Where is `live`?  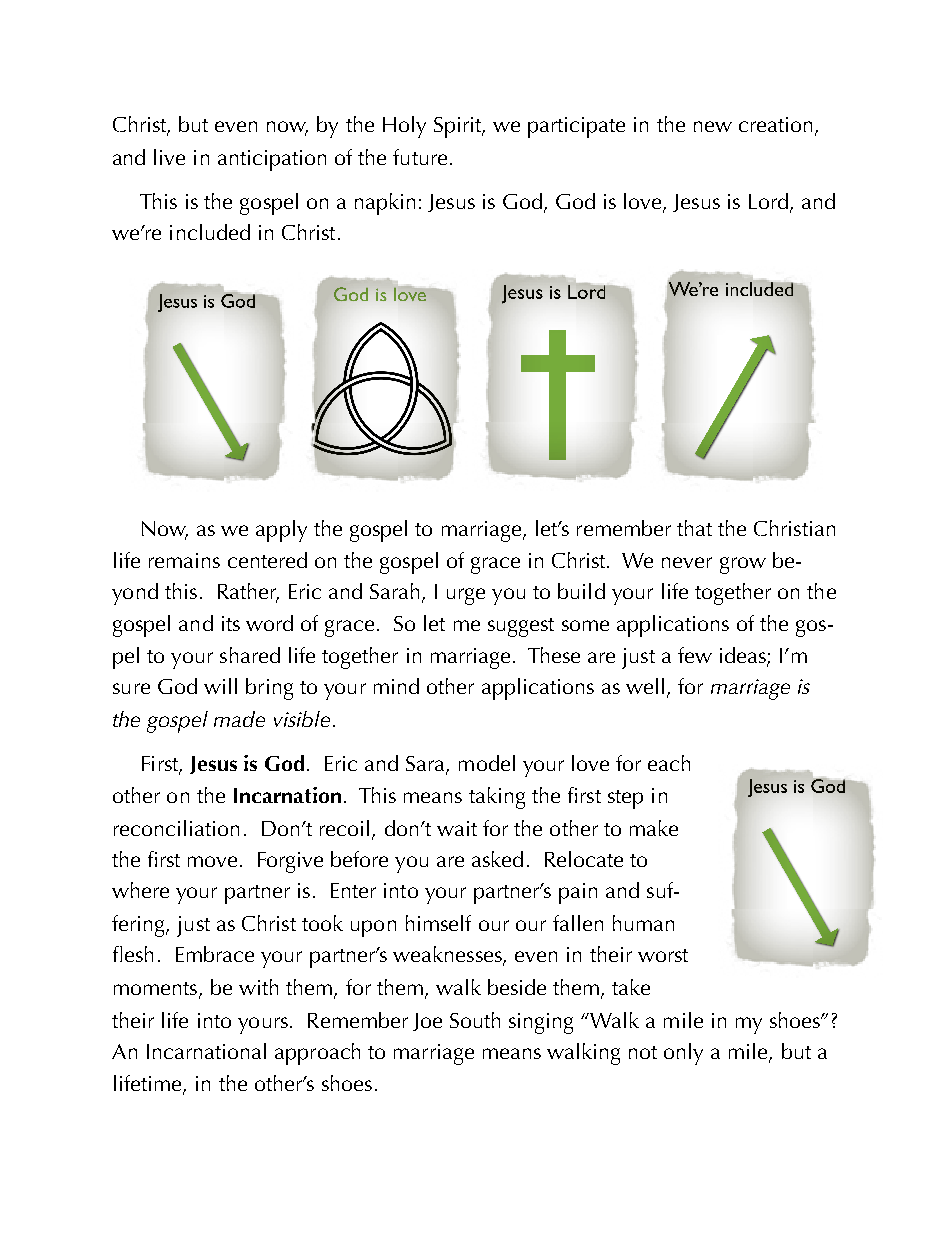 live is located at coordinates (169, 157).
